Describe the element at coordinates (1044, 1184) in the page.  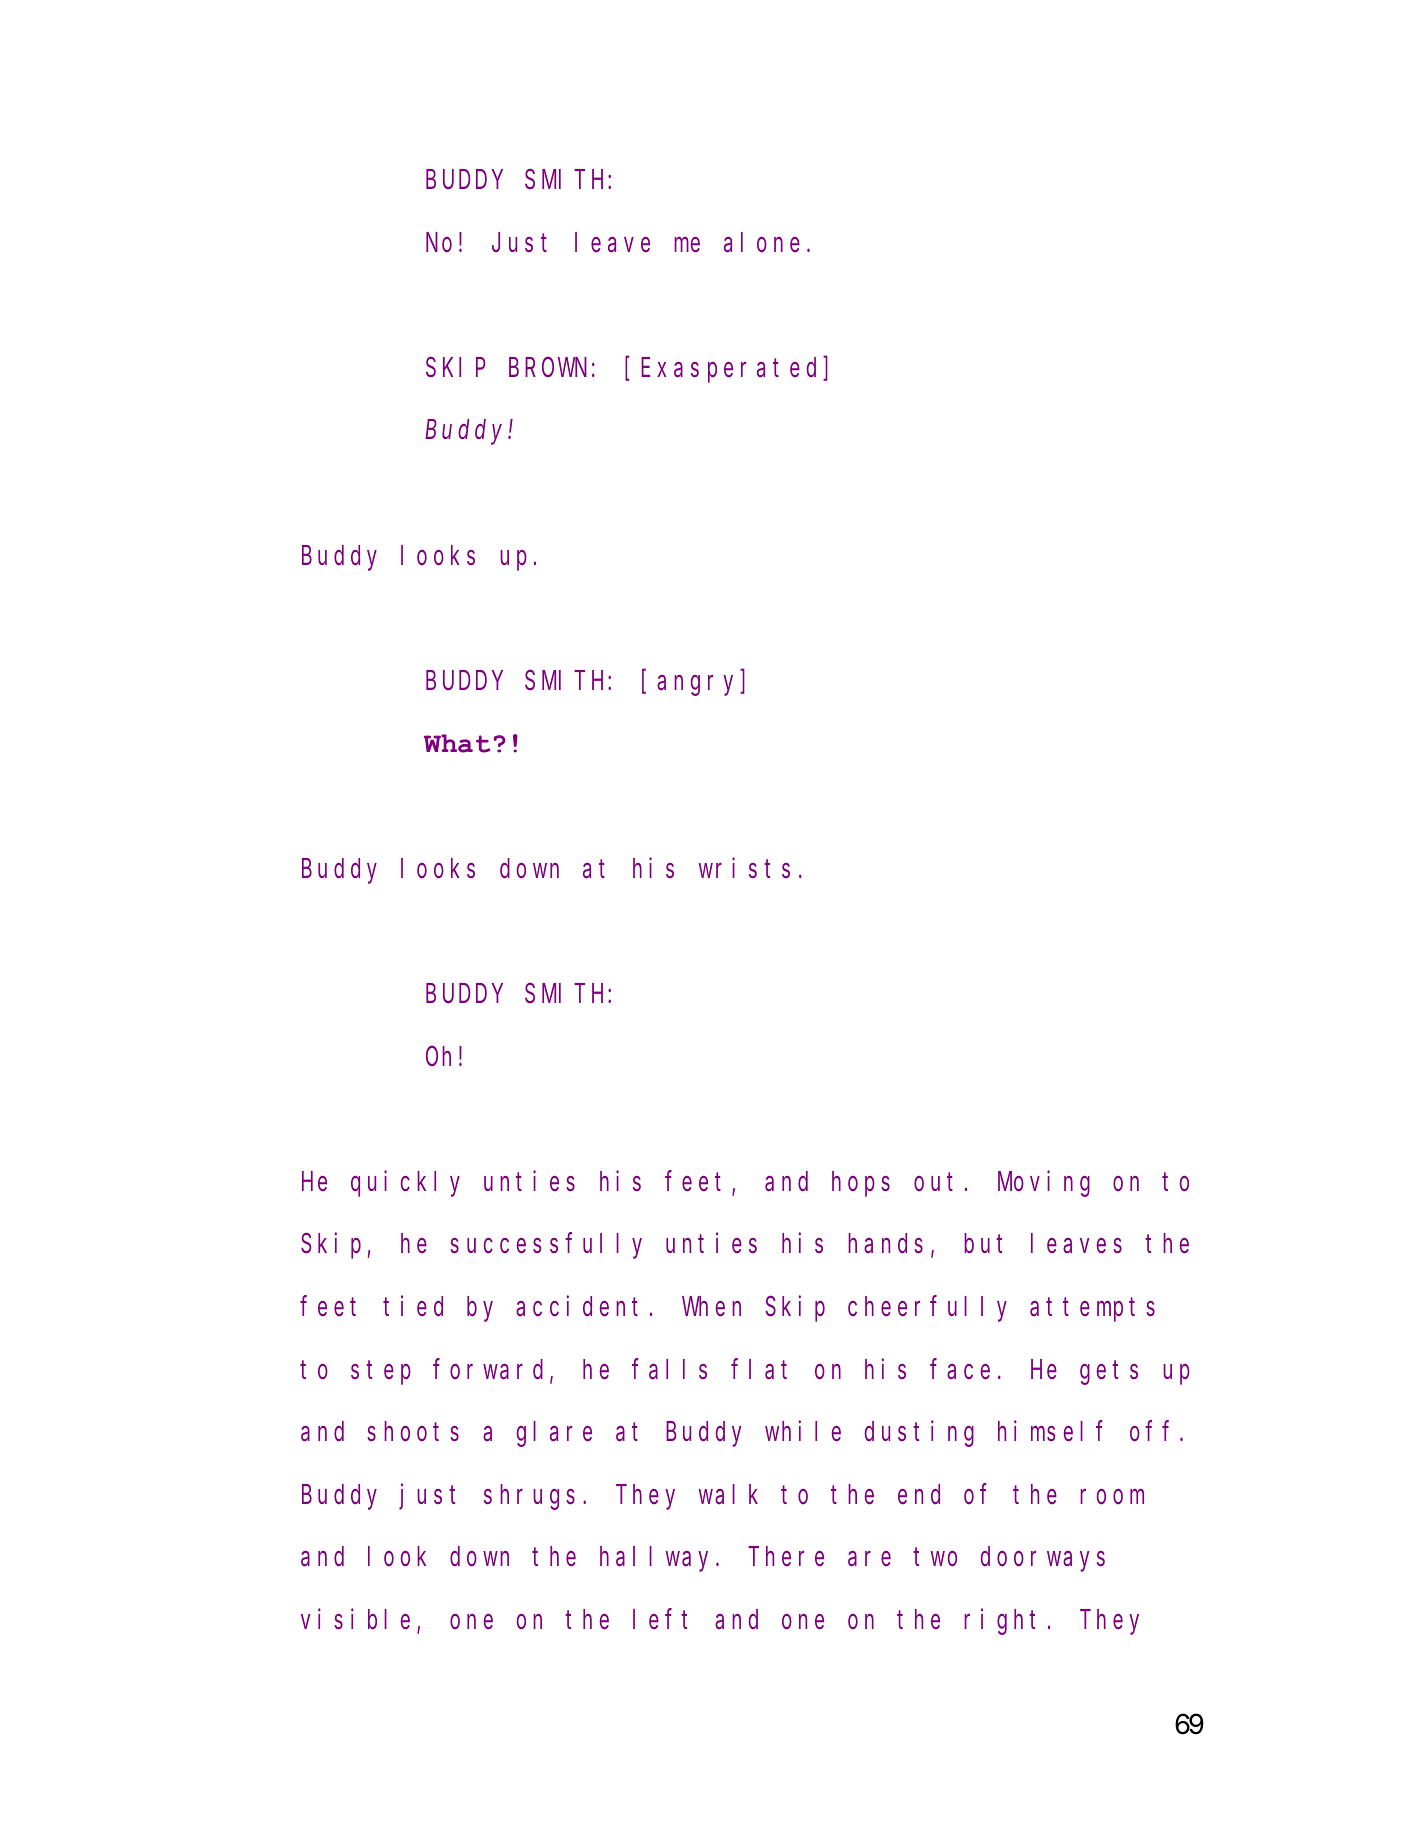
I see `Moving` at that location.
